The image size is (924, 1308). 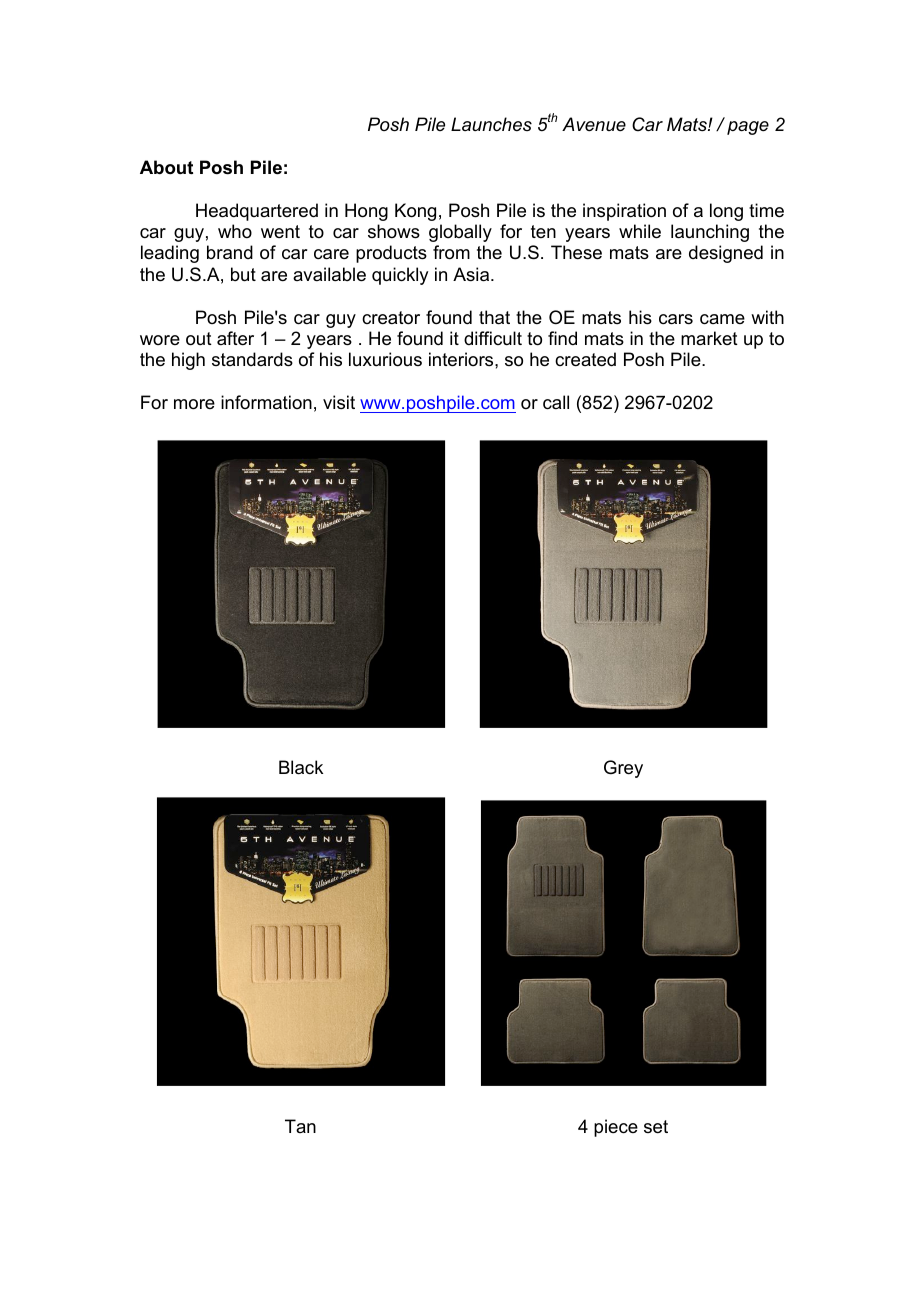 What do you see at coordinates (491, 124) in the document?
I see `Launches` at bounding box center [491, 124].
